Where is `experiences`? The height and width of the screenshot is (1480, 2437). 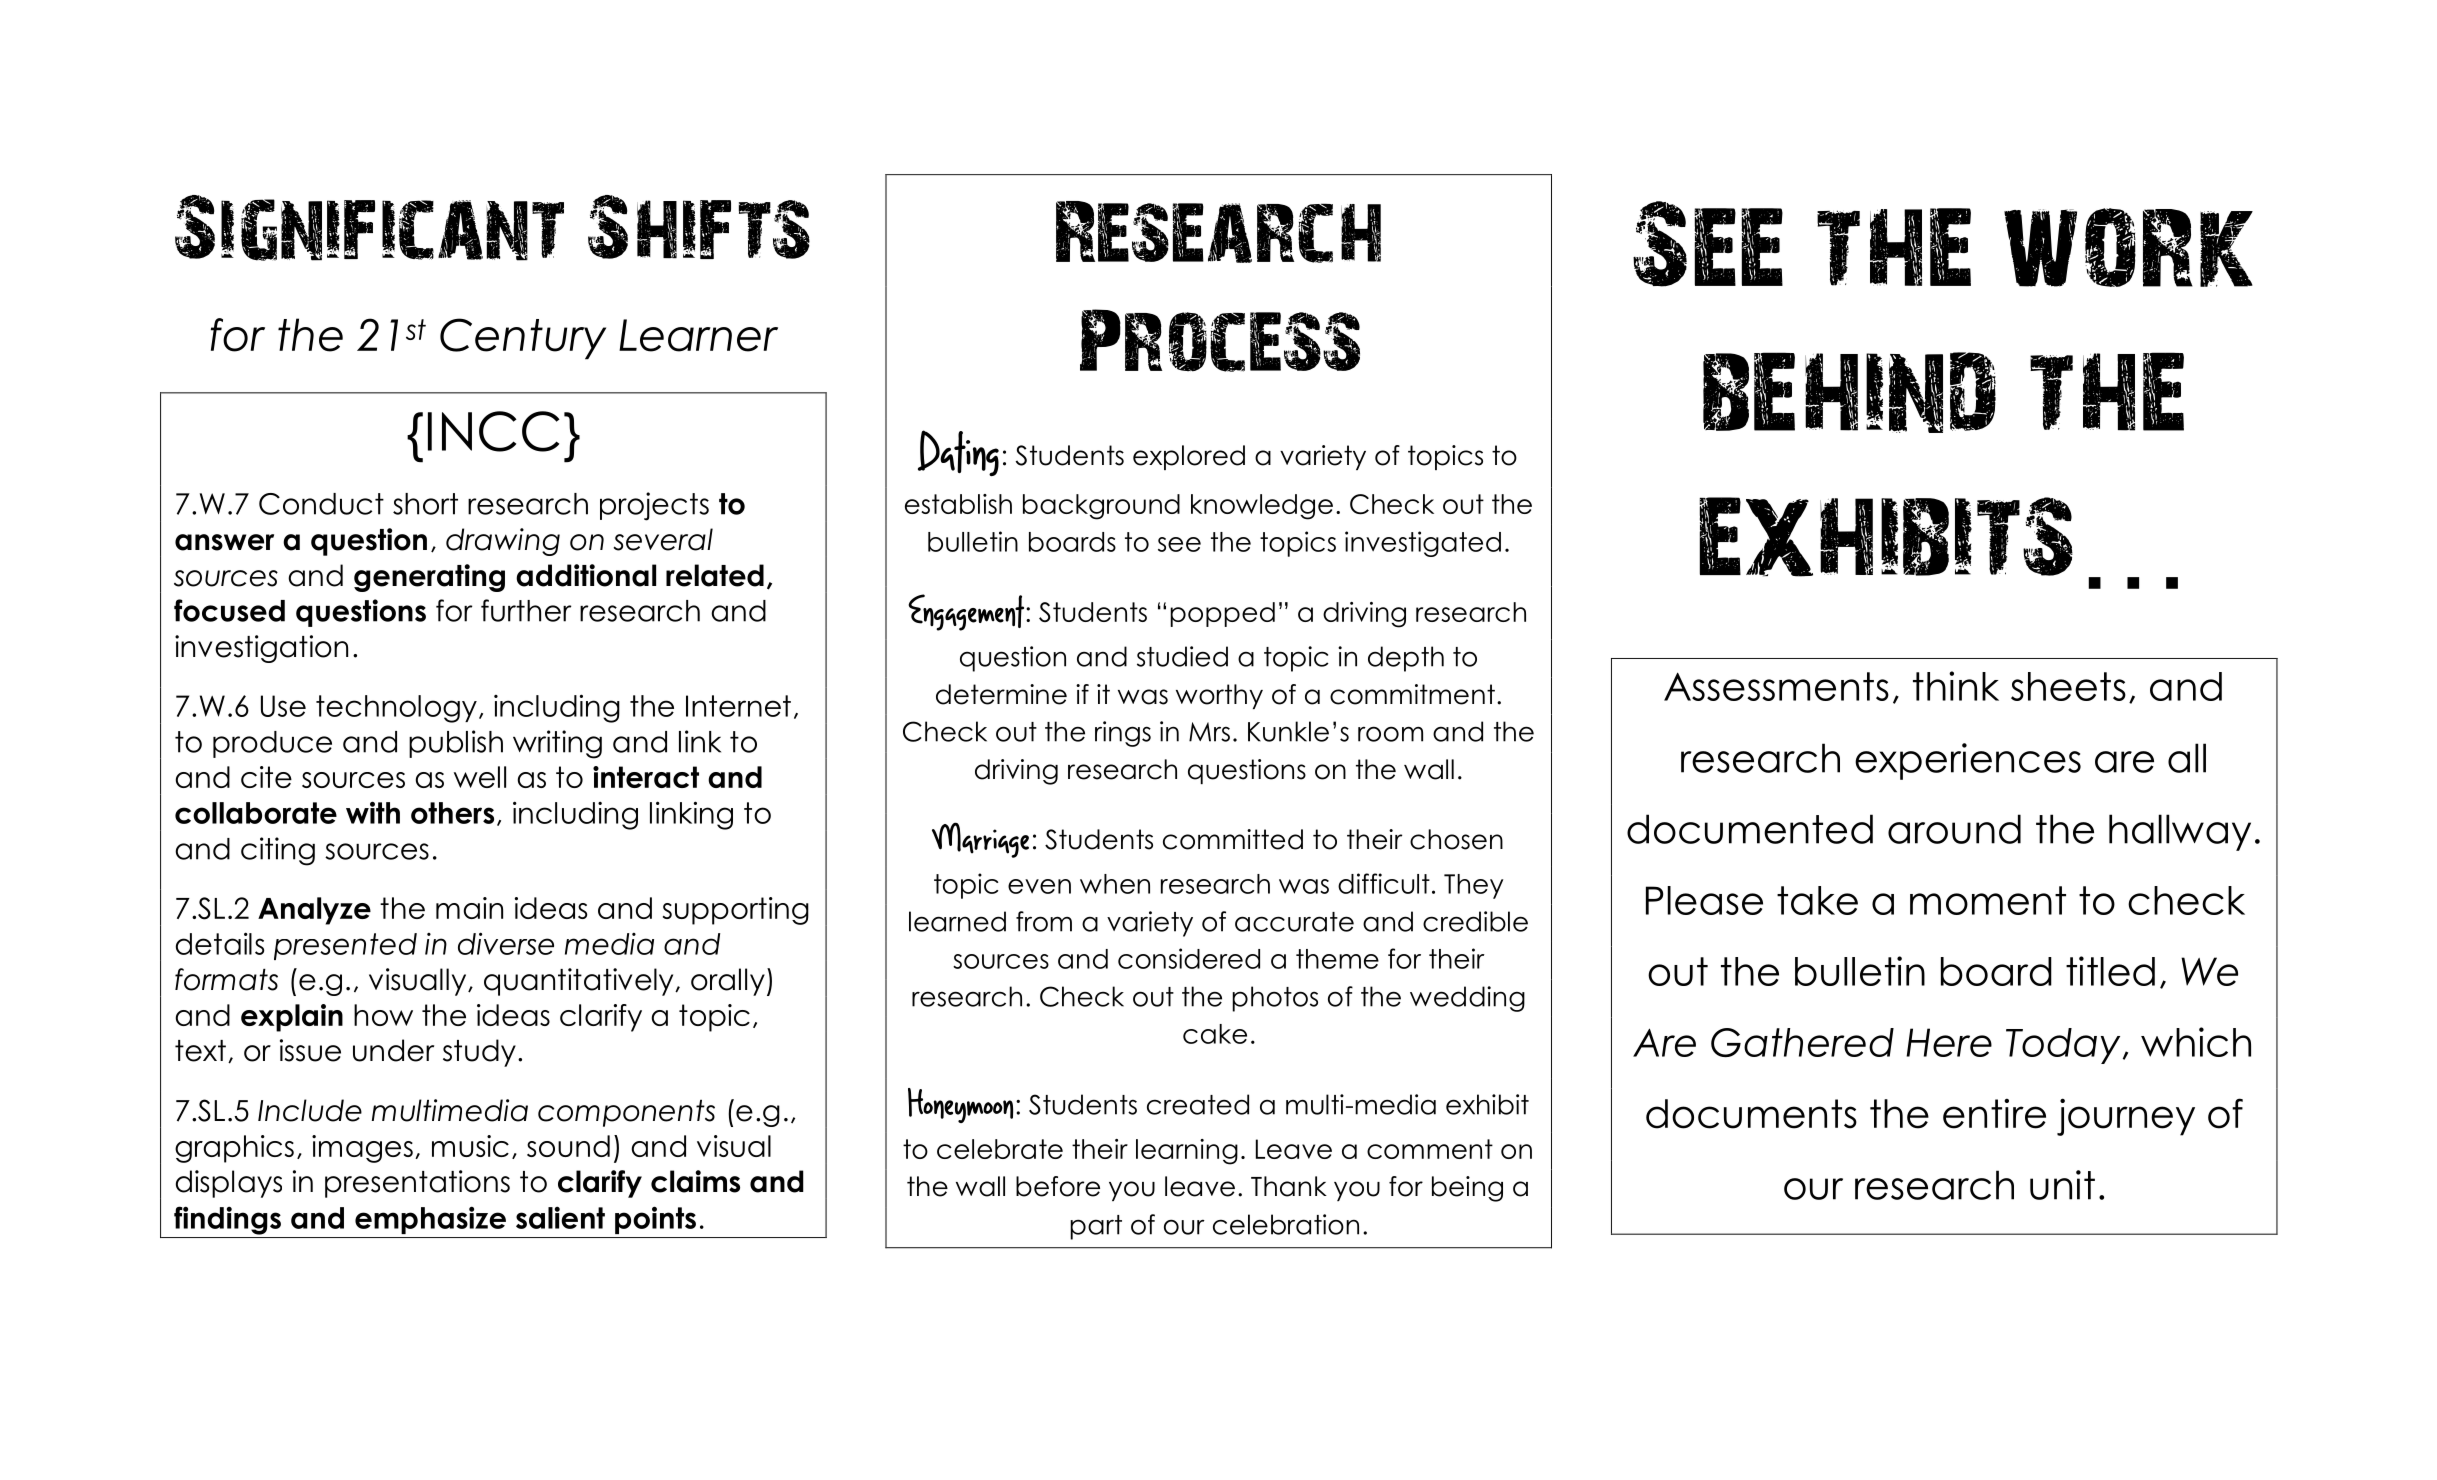 experiences is located at coordinates (1968, 761).
